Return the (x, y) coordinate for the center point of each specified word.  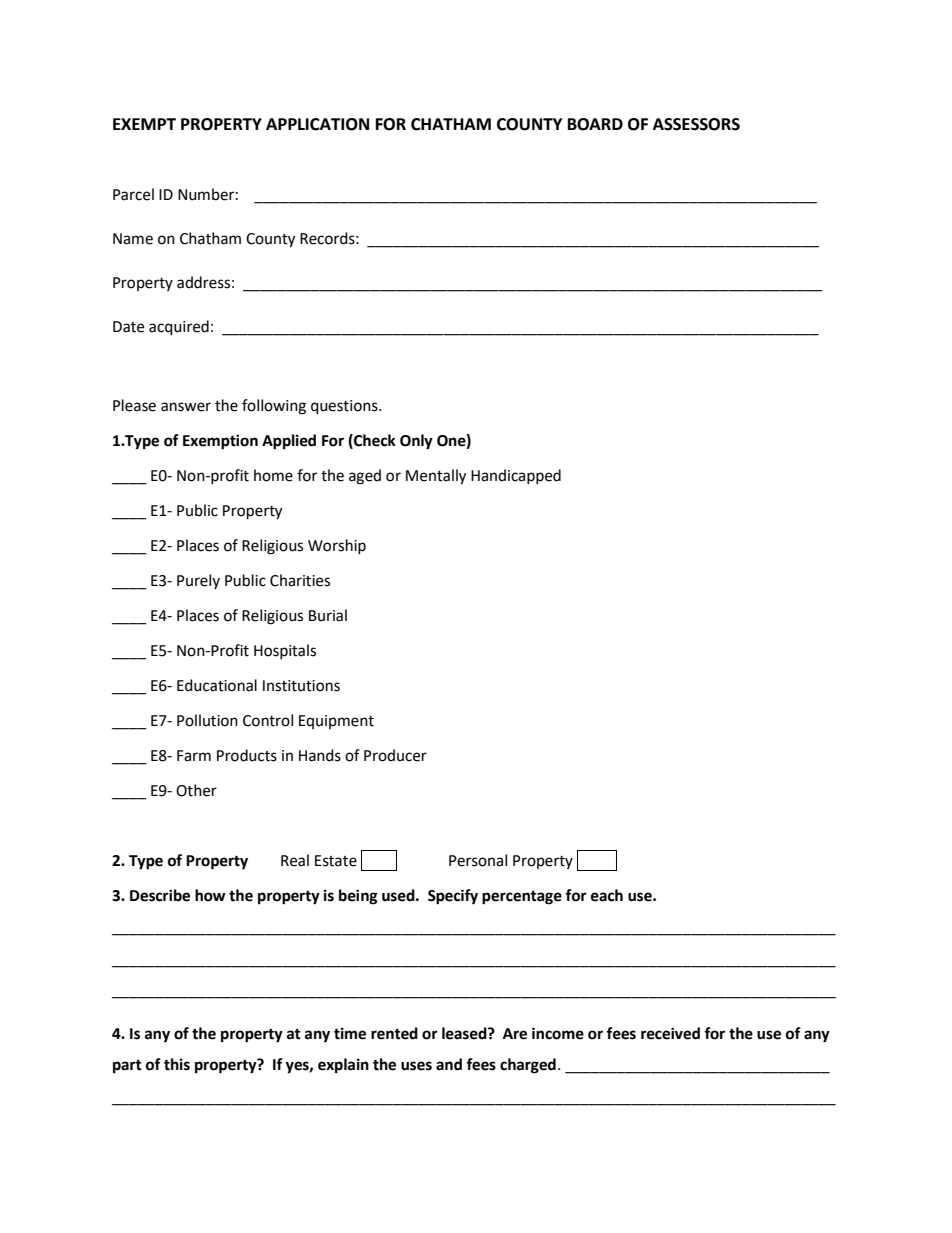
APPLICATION (317, 124)
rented (394, 1033)
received (670, 1033)
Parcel (133, 194)
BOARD (595, 124)
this (177, 1064)
